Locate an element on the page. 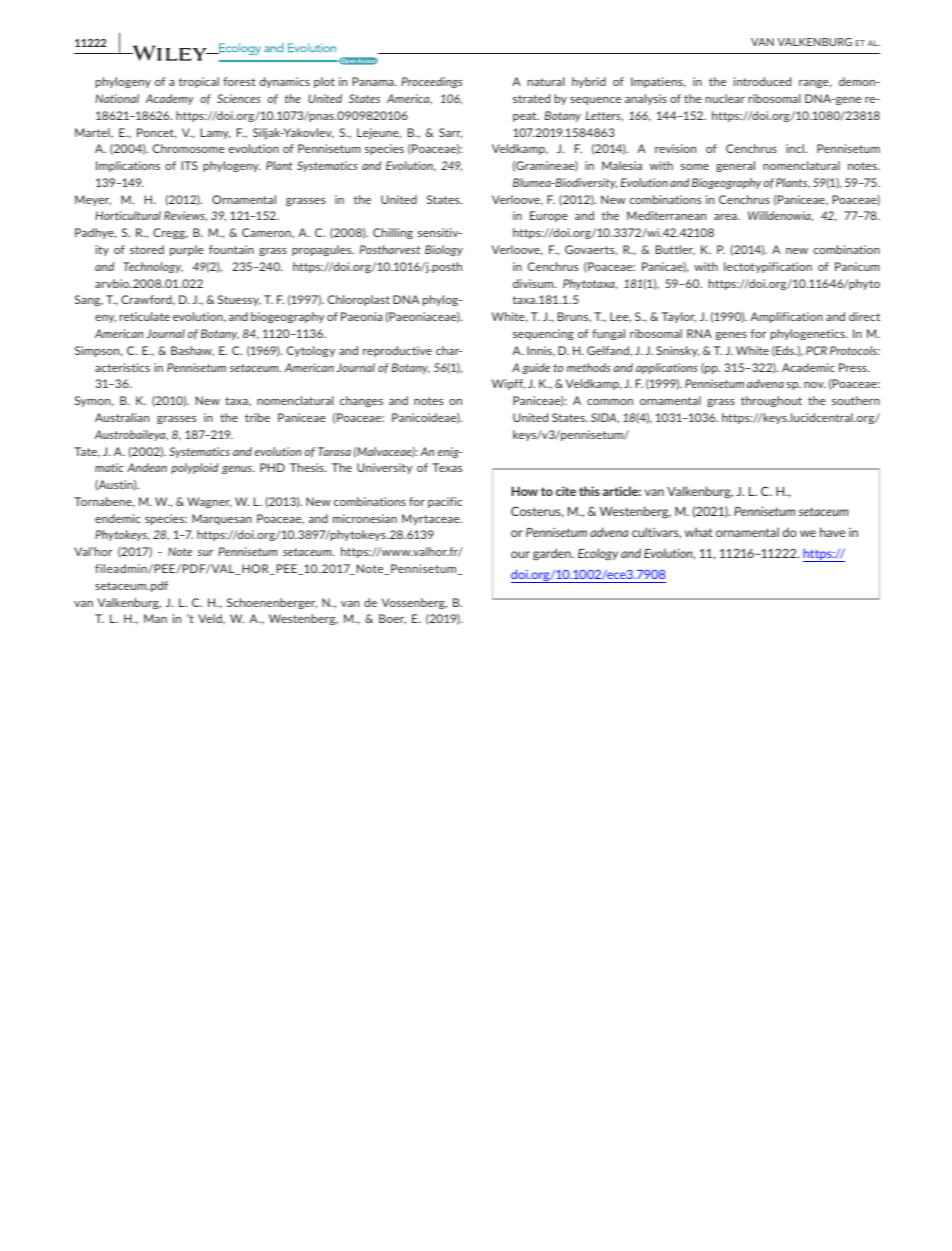  Chloroplast is located at coordinates (359, 300).
